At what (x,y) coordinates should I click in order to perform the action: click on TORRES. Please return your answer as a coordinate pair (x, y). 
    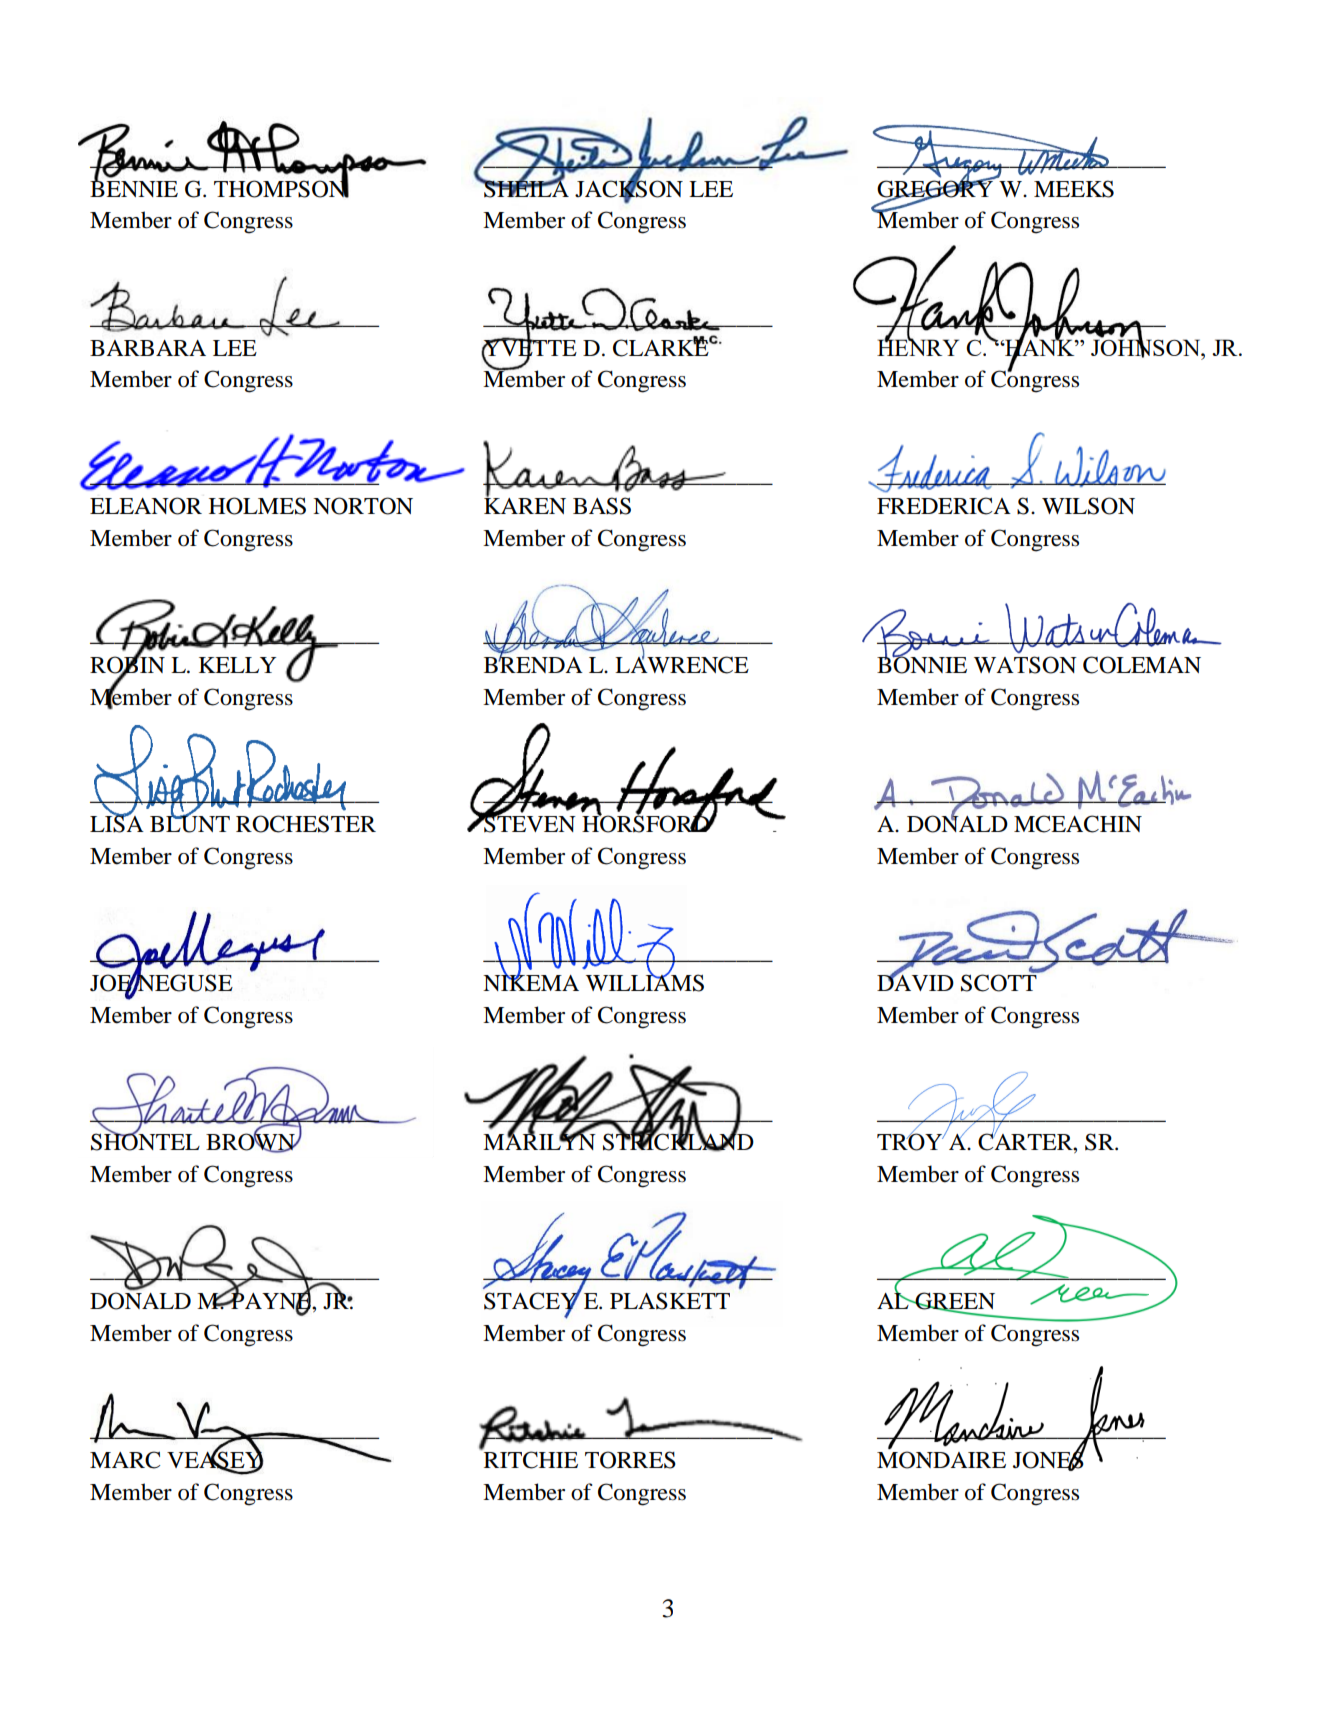
    Looking at the image, I should click on (630, 1460).
